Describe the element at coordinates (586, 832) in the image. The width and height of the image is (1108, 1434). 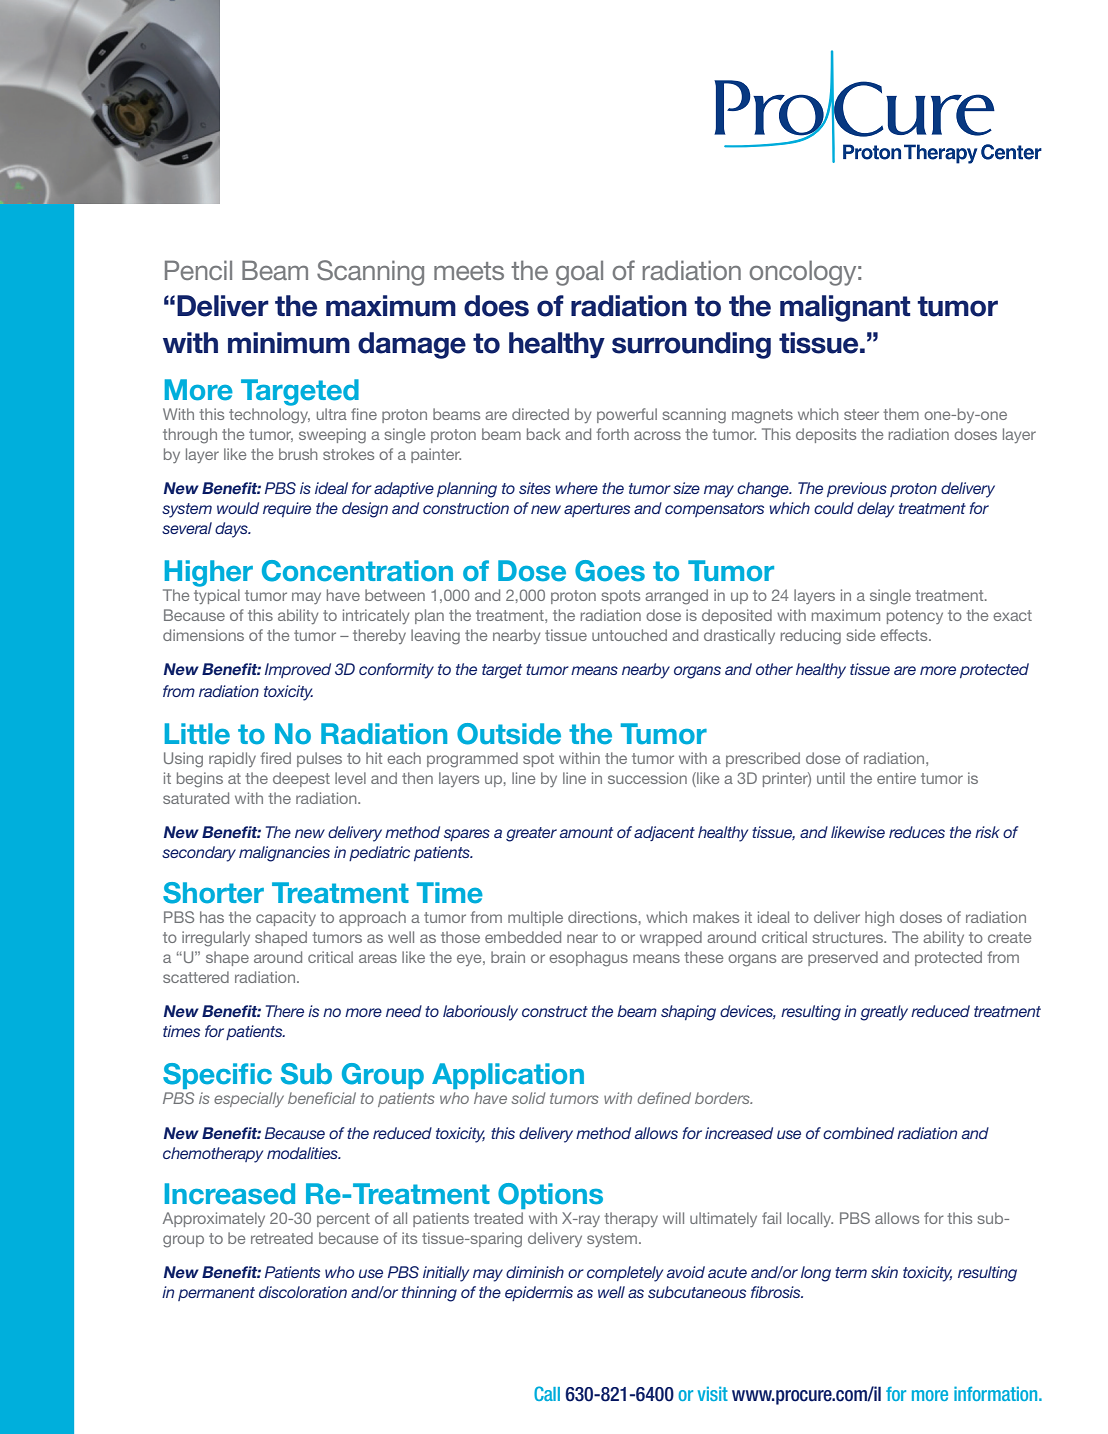
I see `amount` at that location.
